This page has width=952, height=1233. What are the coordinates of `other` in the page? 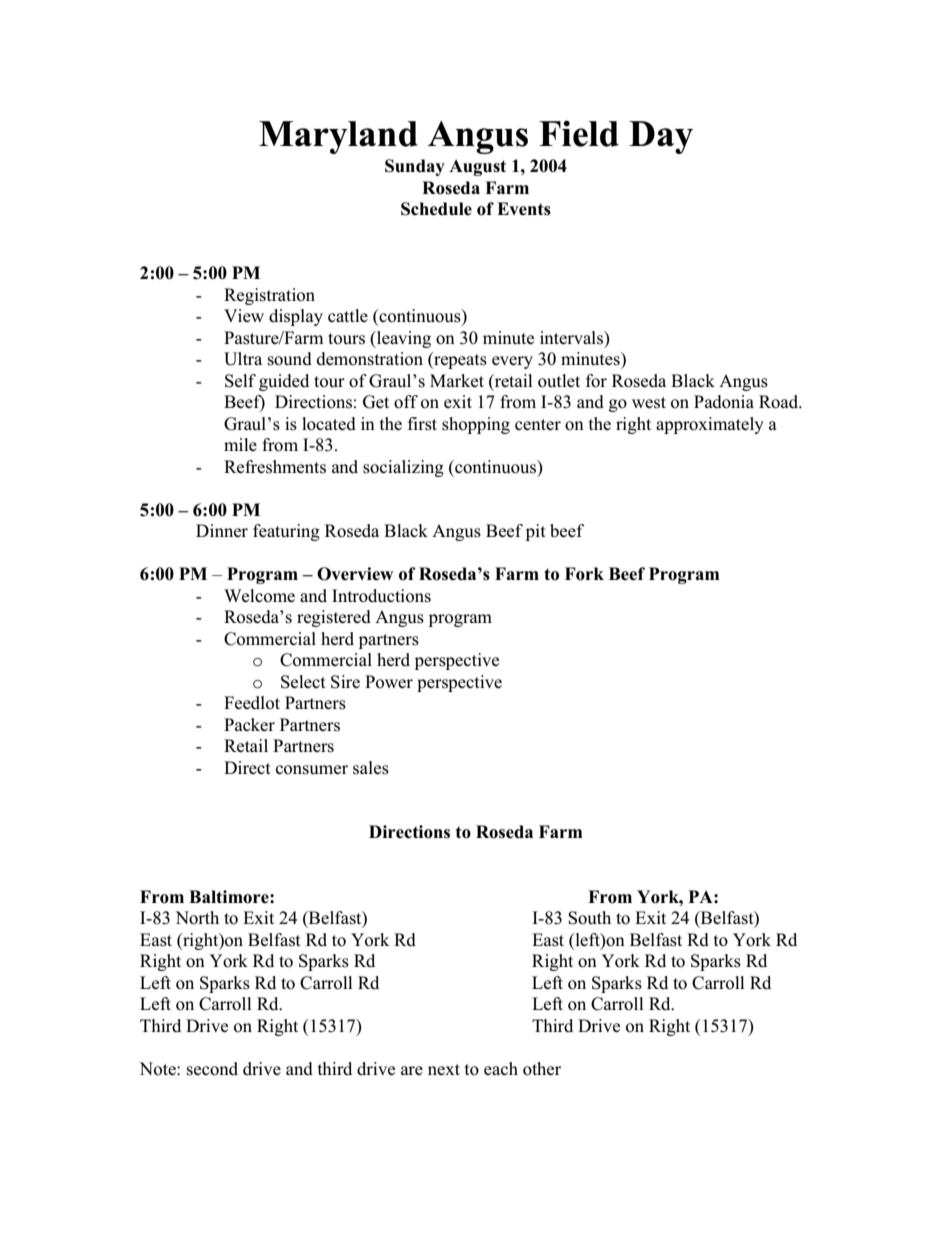 It's located at (542, 1069).
